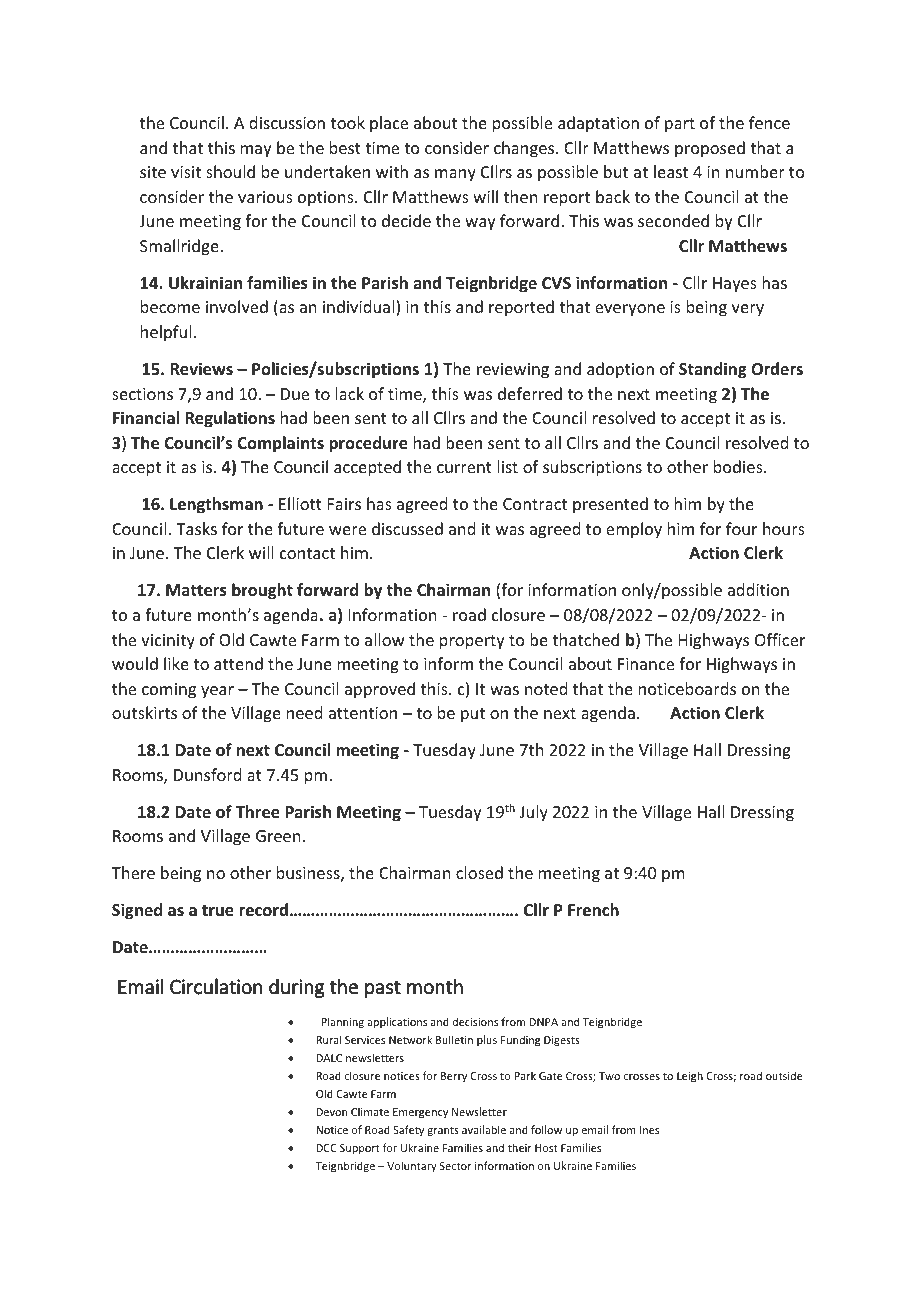 This document has height=1308, width=924. I want to click on Tasks, so click(196, 528).
